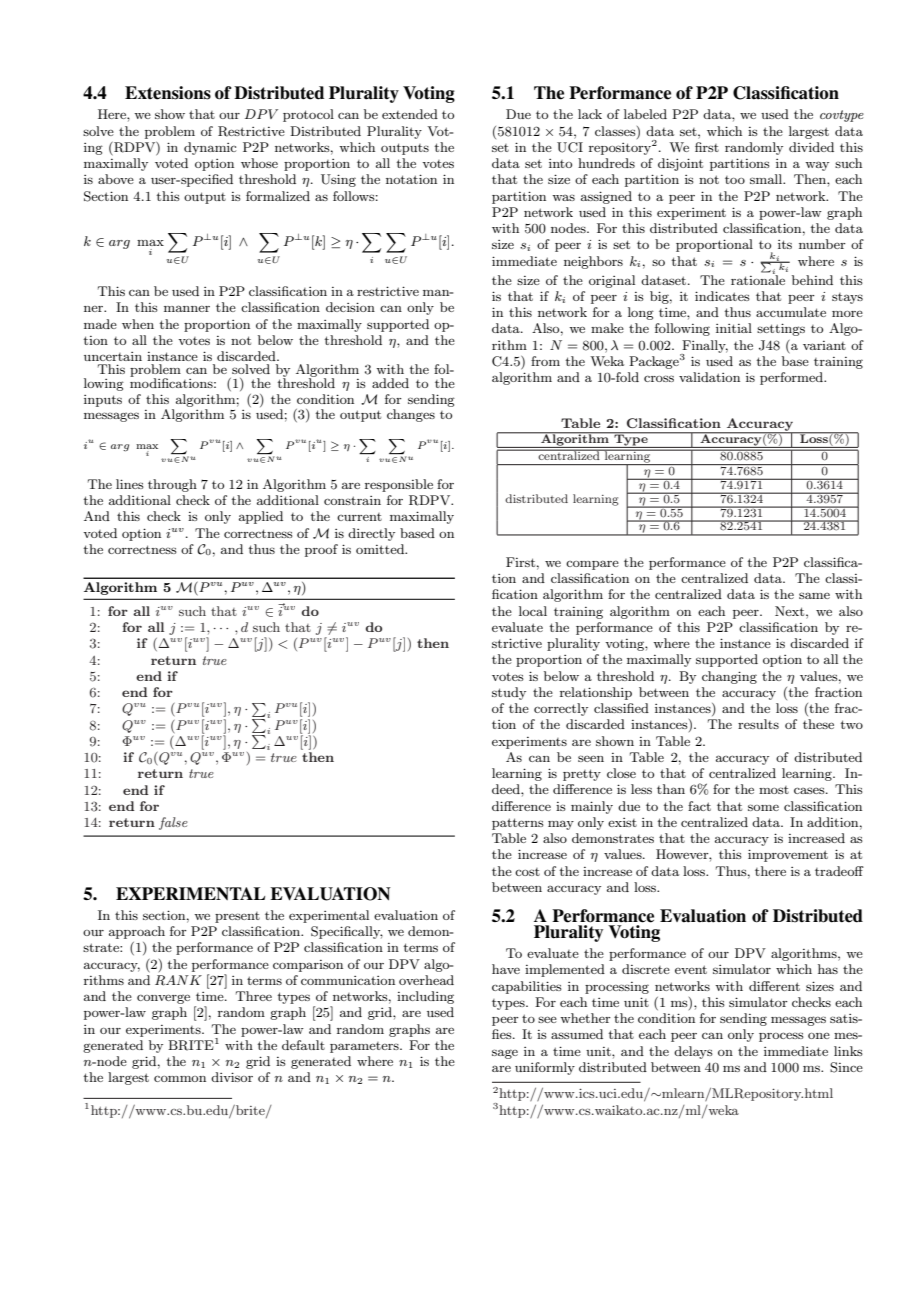 This image has height=1308, width=924. What do you see at coordinates (210, 148) in the image?
I see `dynamic` at bounding box center [210, 148].
